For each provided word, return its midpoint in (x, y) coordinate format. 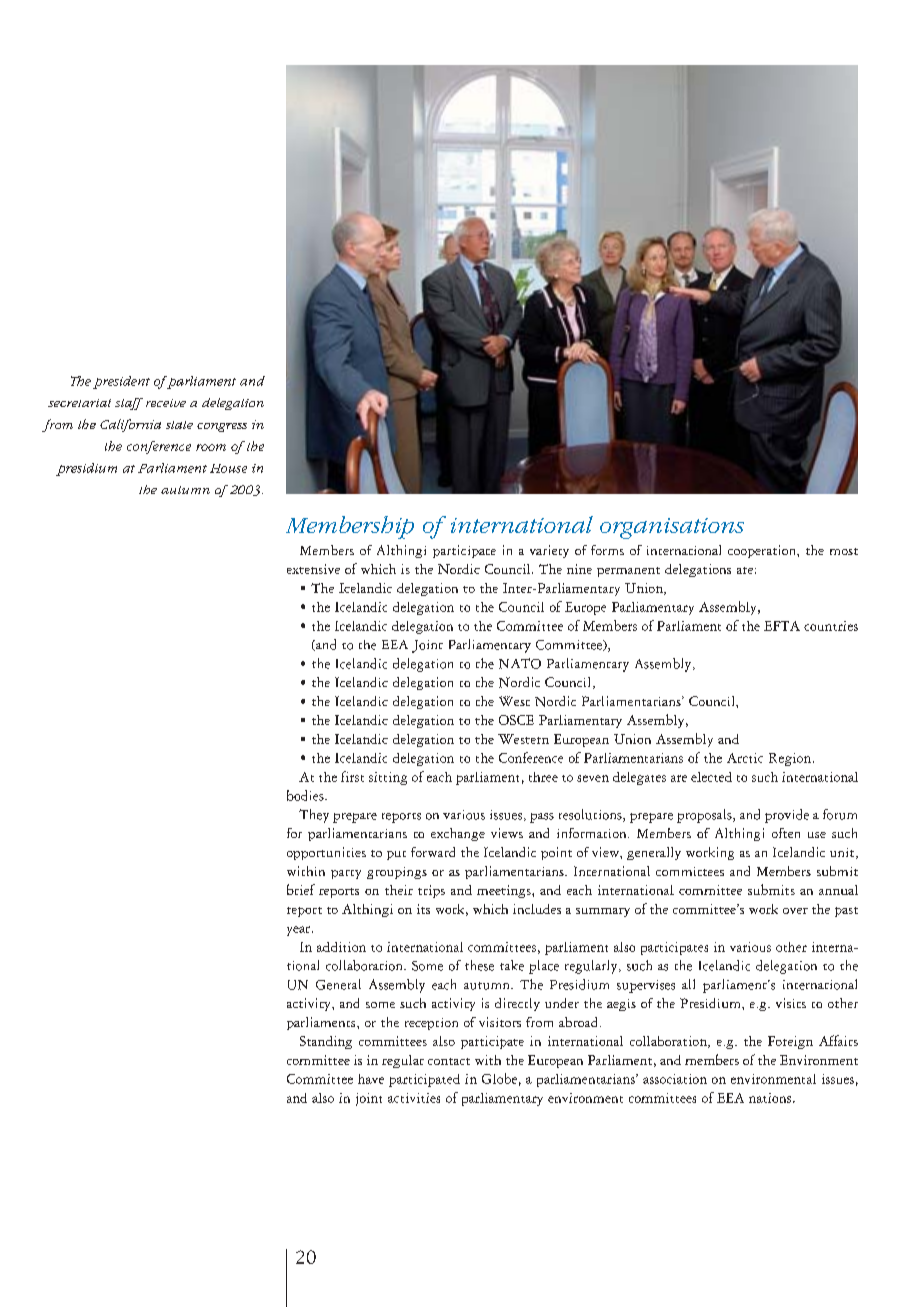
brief (301, 889)
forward (433, 852)
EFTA (782, 626)
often (786, 833)
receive (166, 403)
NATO (520, 663)
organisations (672, 528)
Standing (326, 1042)
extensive (313, 569)
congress (222, 427)
